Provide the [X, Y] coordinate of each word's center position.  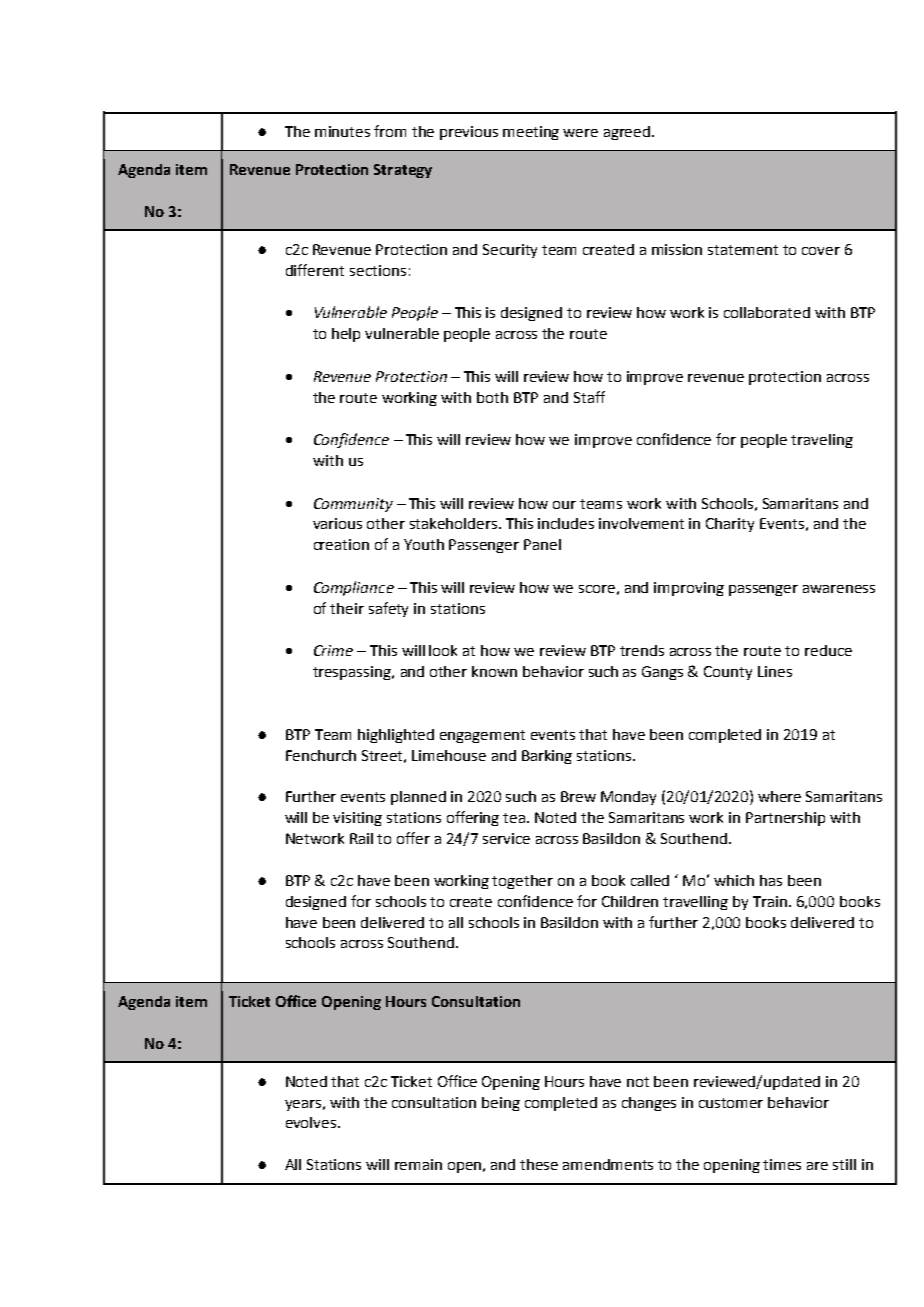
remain [418, 1164]
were [580, 133]
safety [388, 609]
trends [642, 650]
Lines [775, 671]
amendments [608, 1164]
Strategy [403, 171]
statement [743, 250]
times [782, 1164]
